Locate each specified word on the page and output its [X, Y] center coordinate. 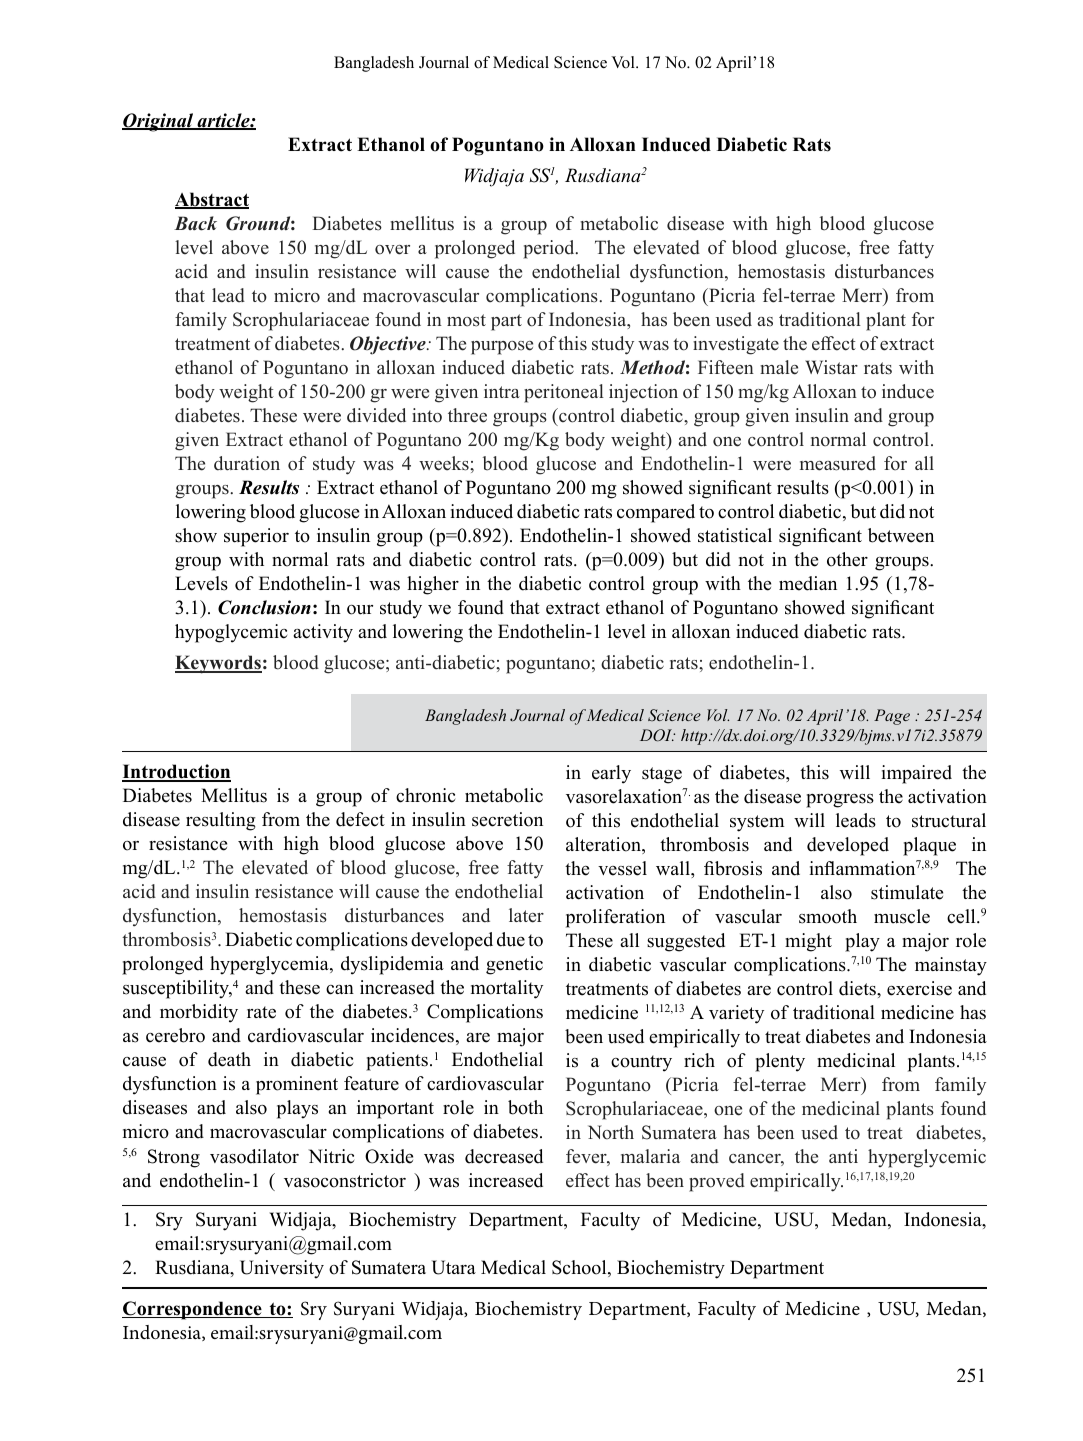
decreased [504, 1156]
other [847, 559]
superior [256, 537]
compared [656, 513]
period [550, 249]
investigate [736, 345]
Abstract [212, 200]
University [282, 1269]
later [526, 915]
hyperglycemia [270, 965]
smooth [828, 916]
